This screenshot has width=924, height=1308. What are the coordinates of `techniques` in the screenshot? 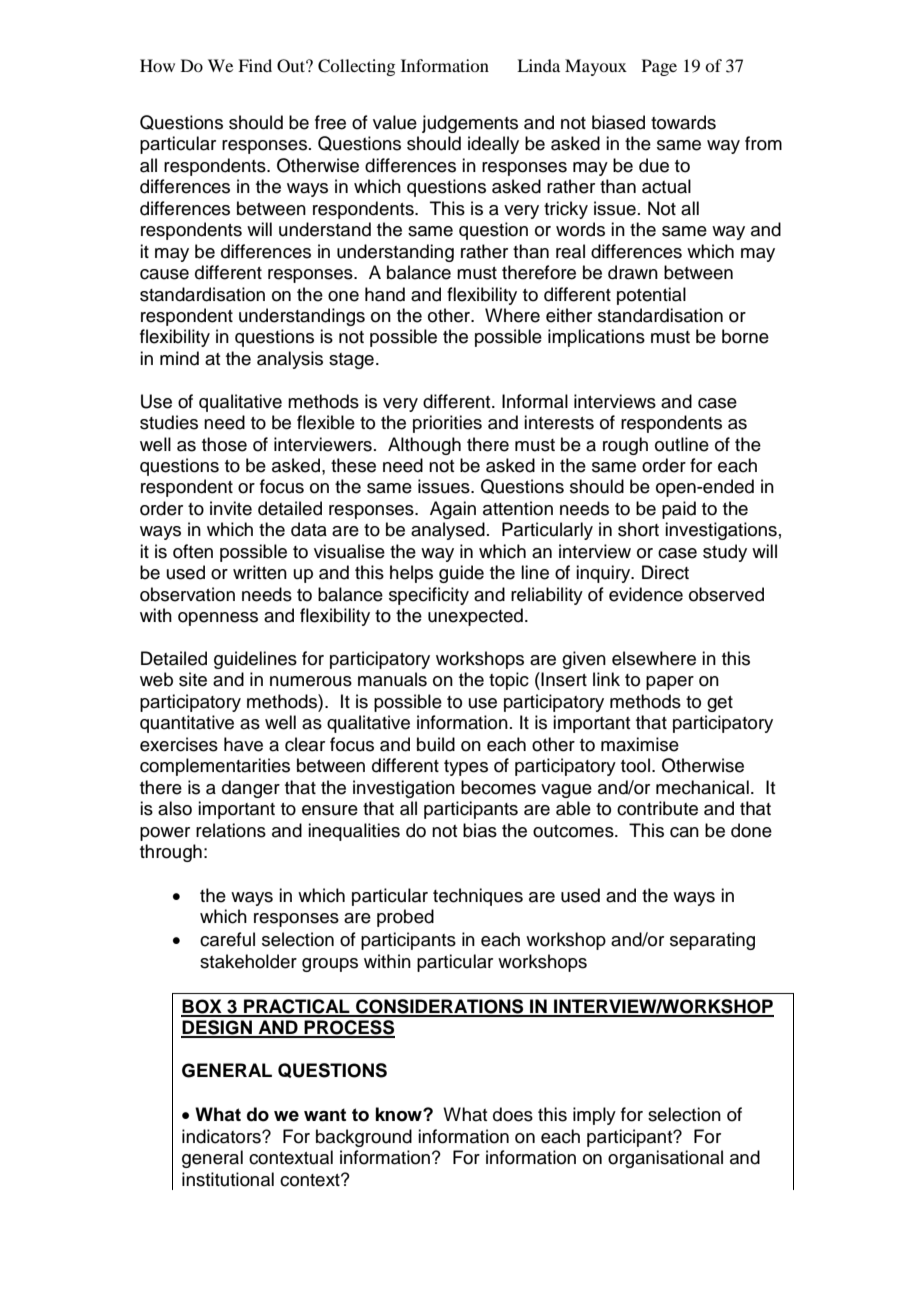 It's located at (478, 897).
